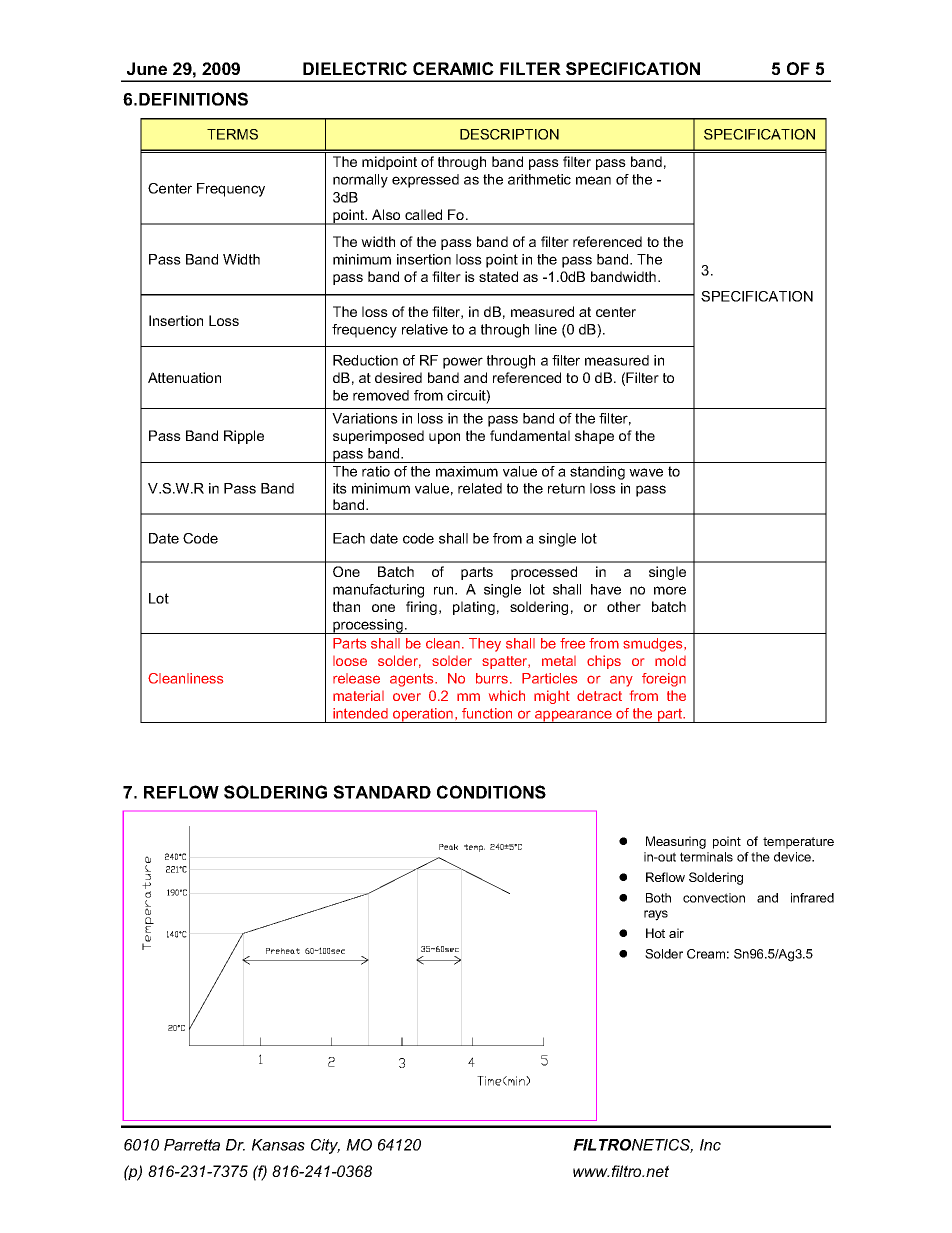 The height and width of the image is (1233, 952). I want to click on intended, so click(360, 713).
